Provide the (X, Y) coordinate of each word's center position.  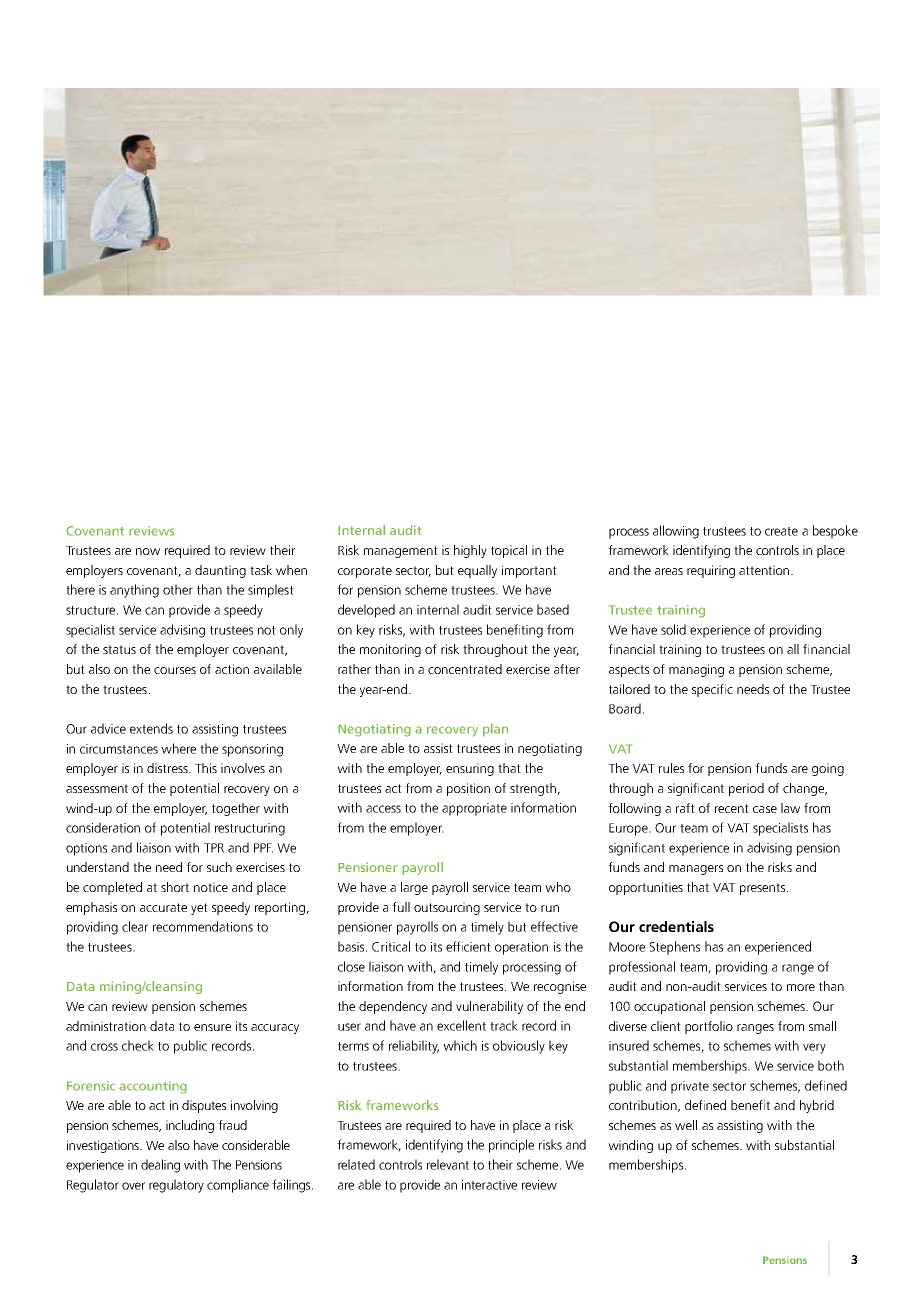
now (148, 551)
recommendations (203, 926)
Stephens (675, 948)
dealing (160, 1166)
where (178, 748)
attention (764, 570)
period (746, 789)
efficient (468, 946)
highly (470, 551)
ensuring (470, 769)
